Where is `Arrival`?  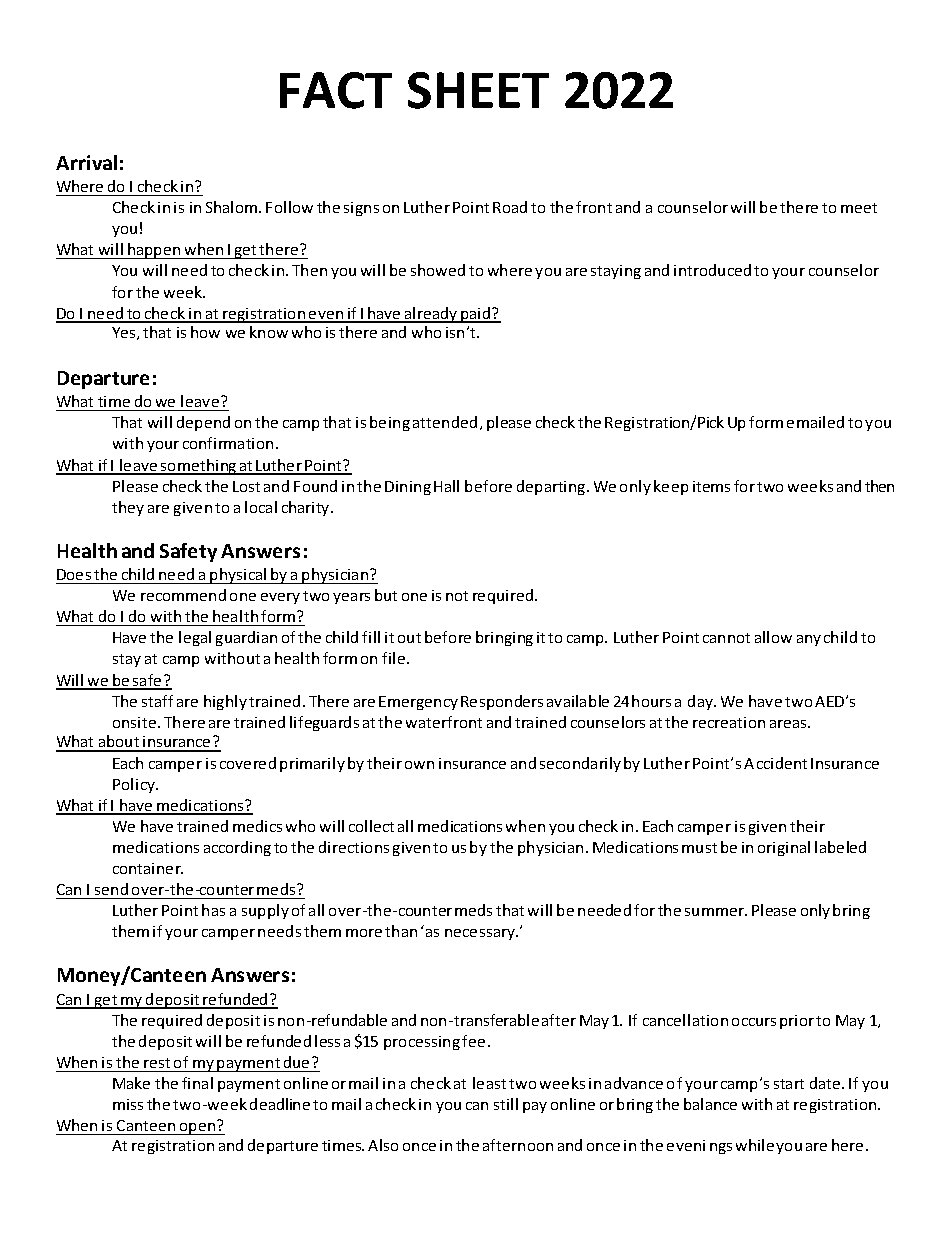
Arrival is located at coordinates (86, 162).
